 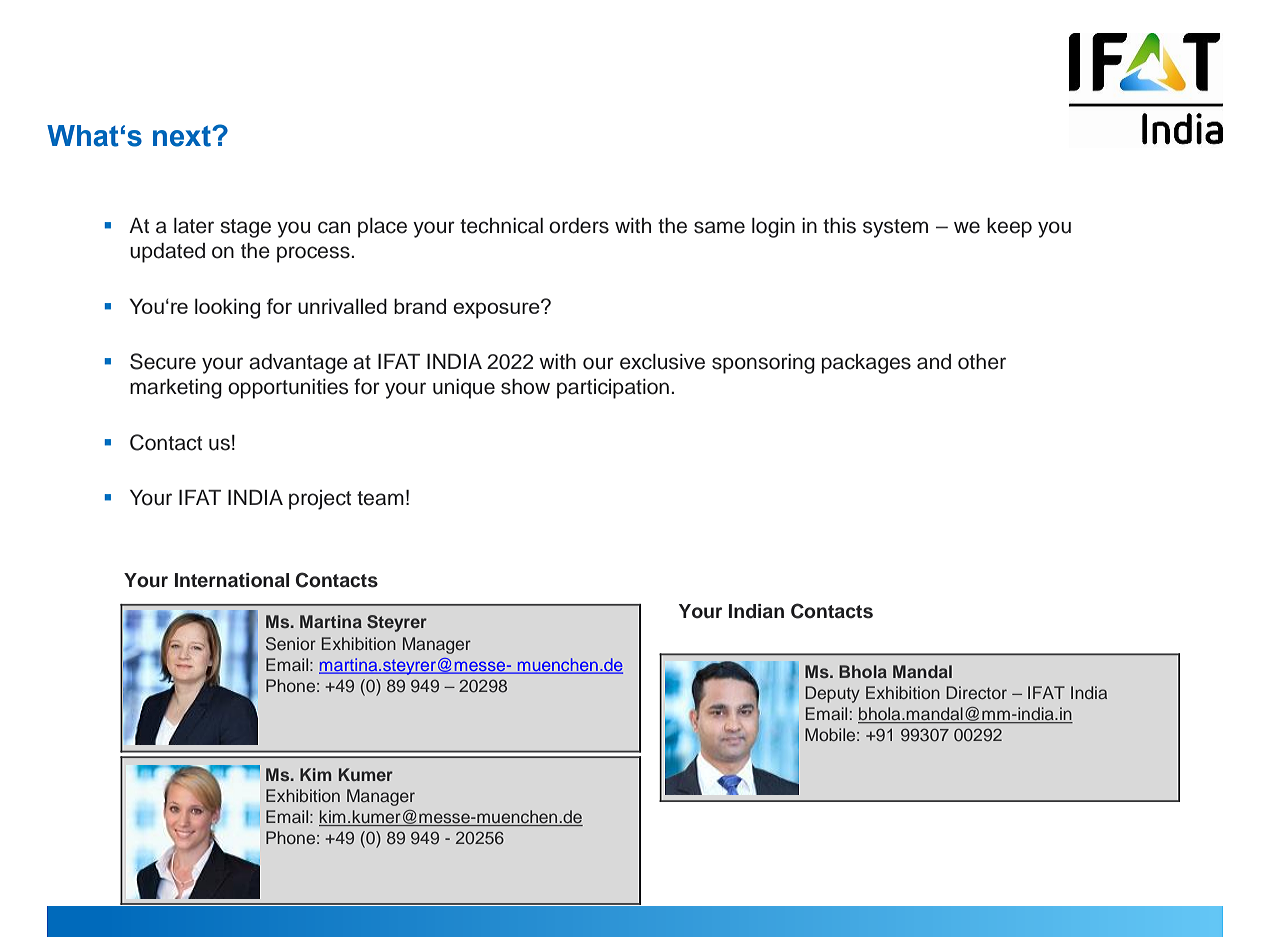 What do you see at coordinates (866, 364) in the document?
I see `packages` at bounding box center [866, 364].
